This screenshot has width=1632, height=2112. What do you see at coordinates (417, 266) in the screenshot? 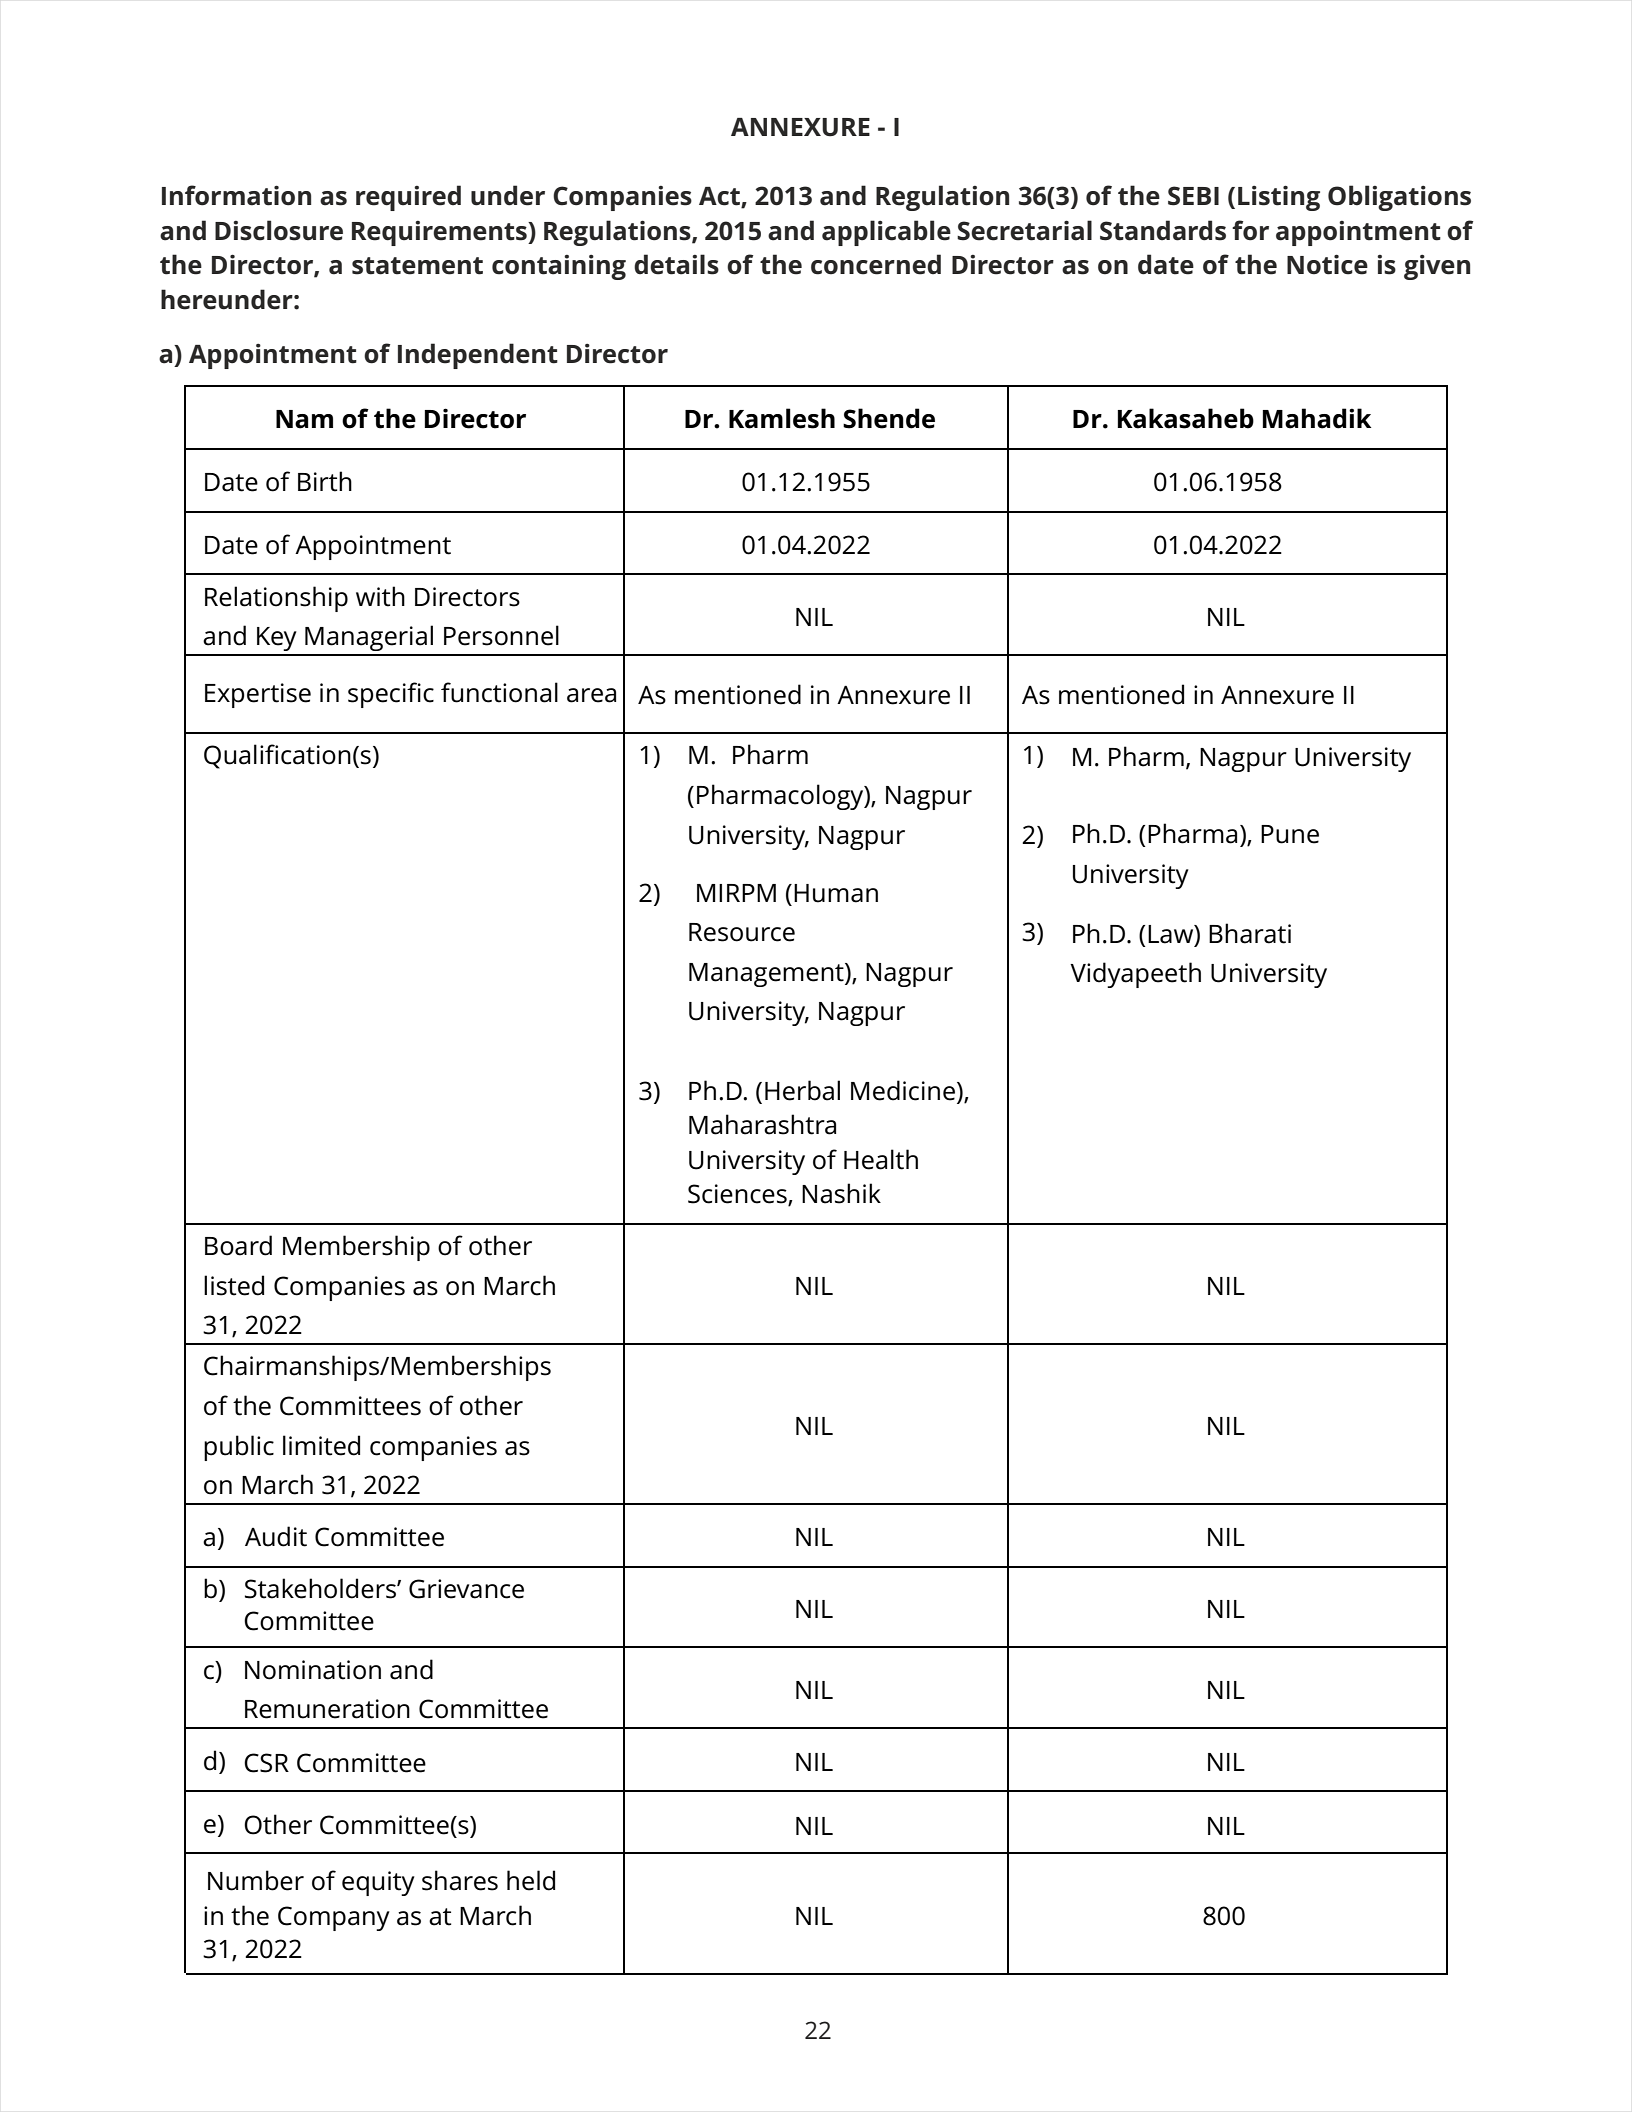
I see `statement` at bounding box center [417, 266].
